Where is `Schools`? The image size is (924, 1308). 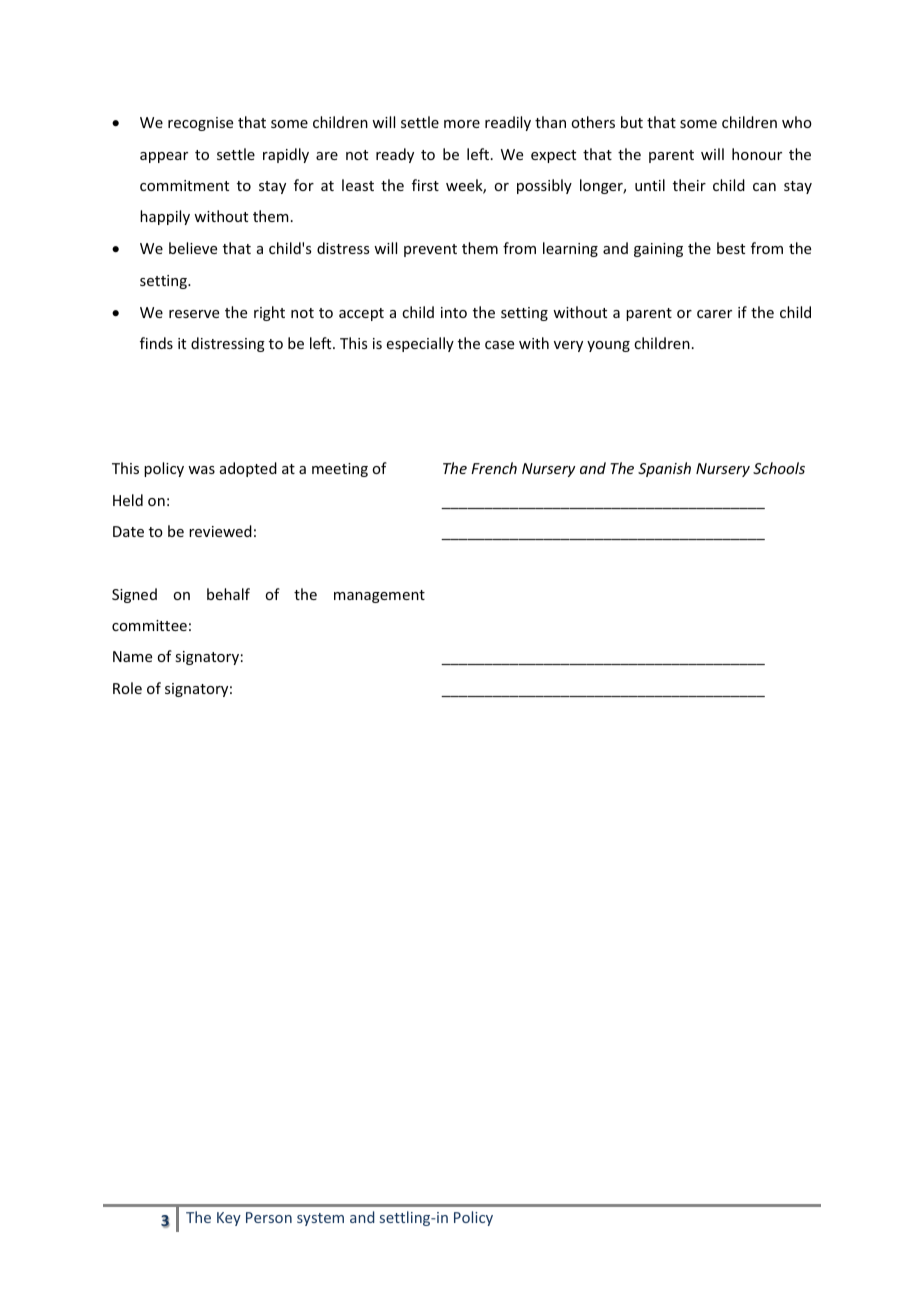 Schools is located at coordinates (779, 468).
